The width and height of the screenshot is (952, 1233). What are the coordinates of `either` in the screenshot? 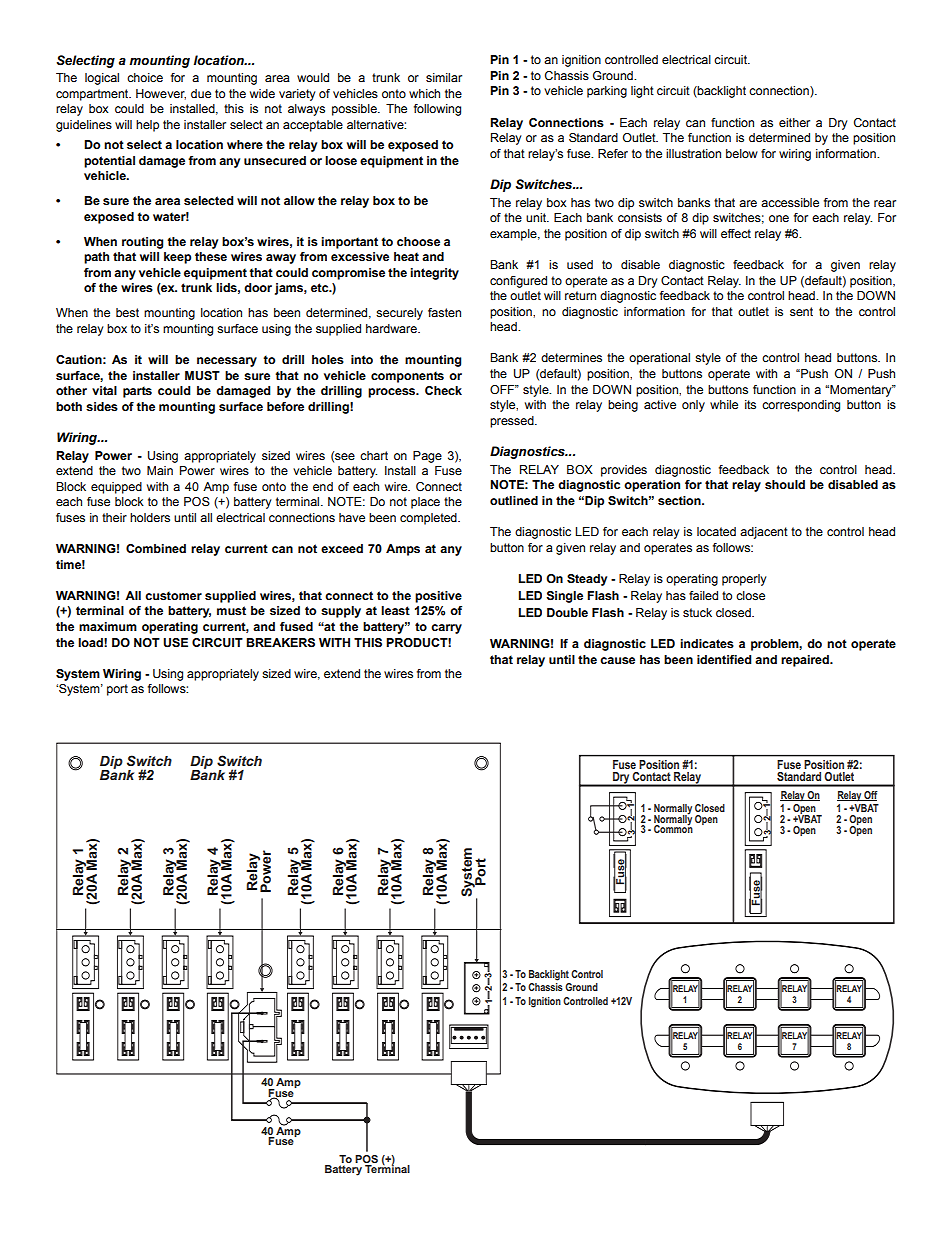 It's located at (794, 122).
